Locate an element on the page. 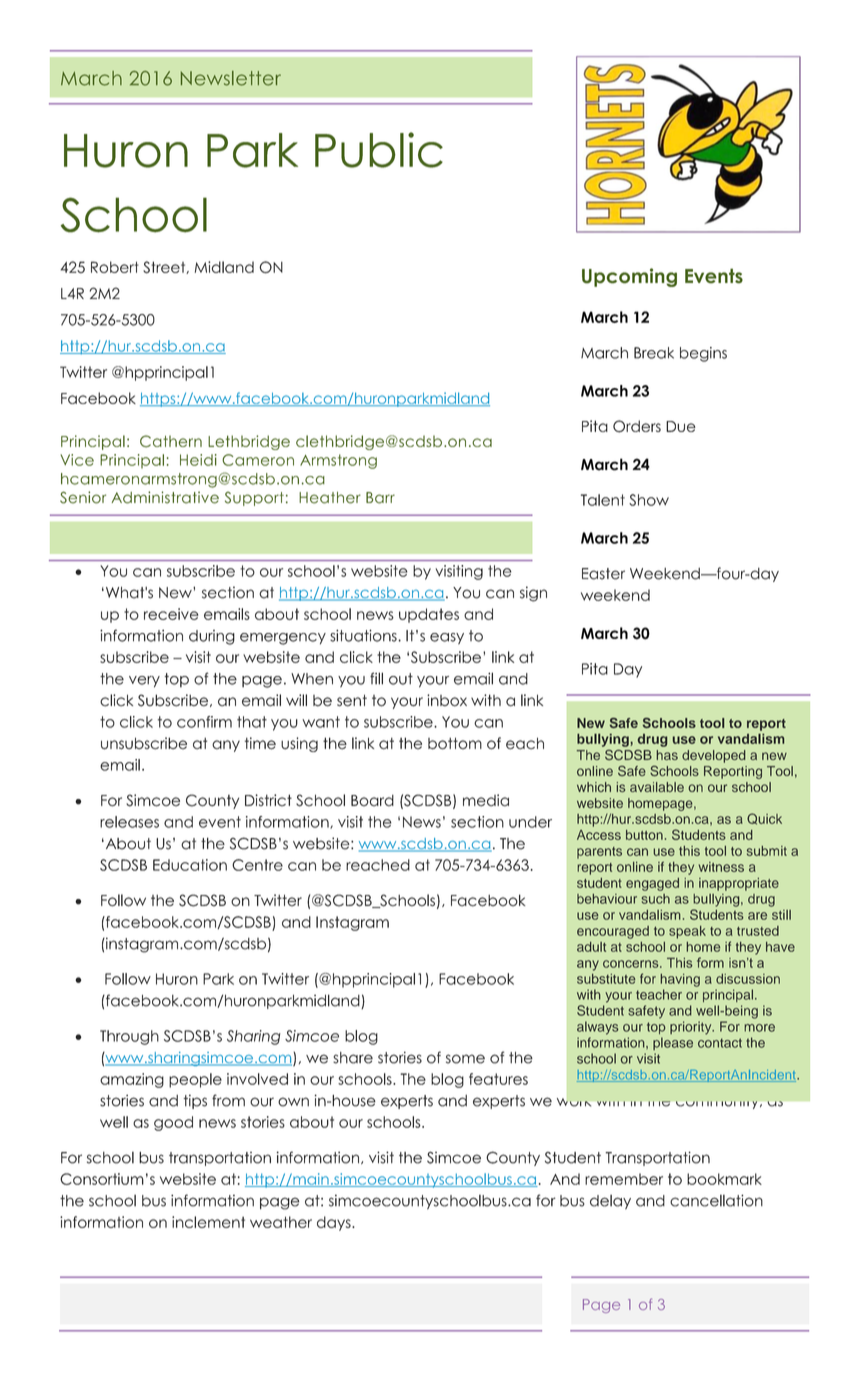 This image has width=849, height=1400. Heidi is located at coordinates (198, 460).
